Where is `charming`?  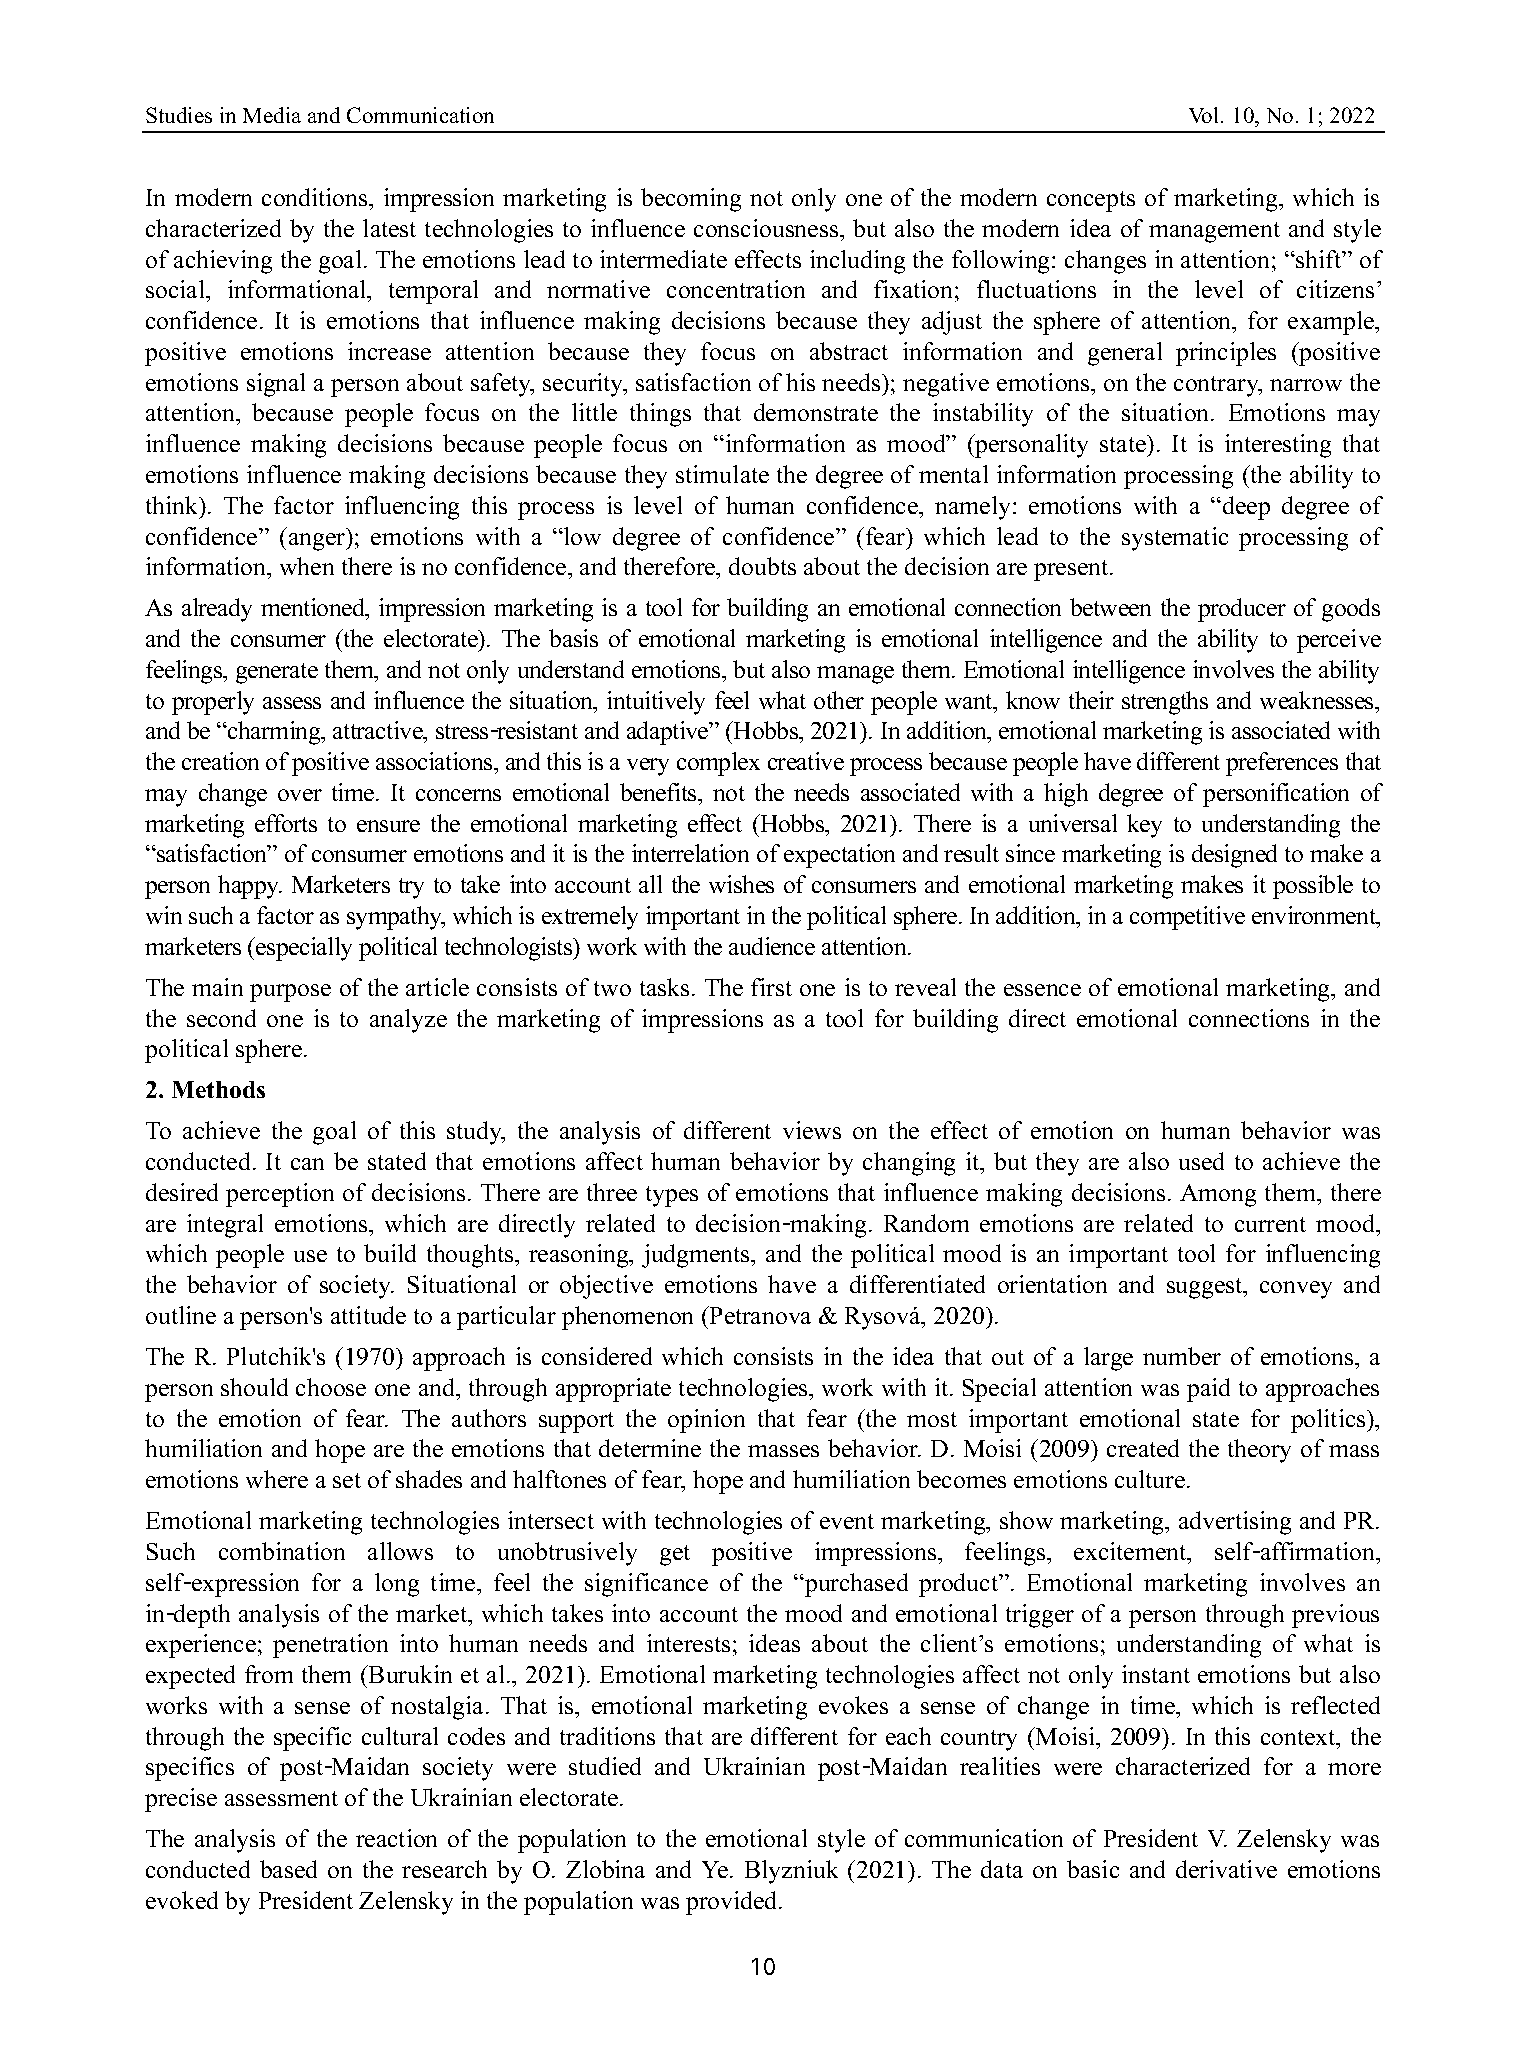 charming is located at coordinates (274, 733).
